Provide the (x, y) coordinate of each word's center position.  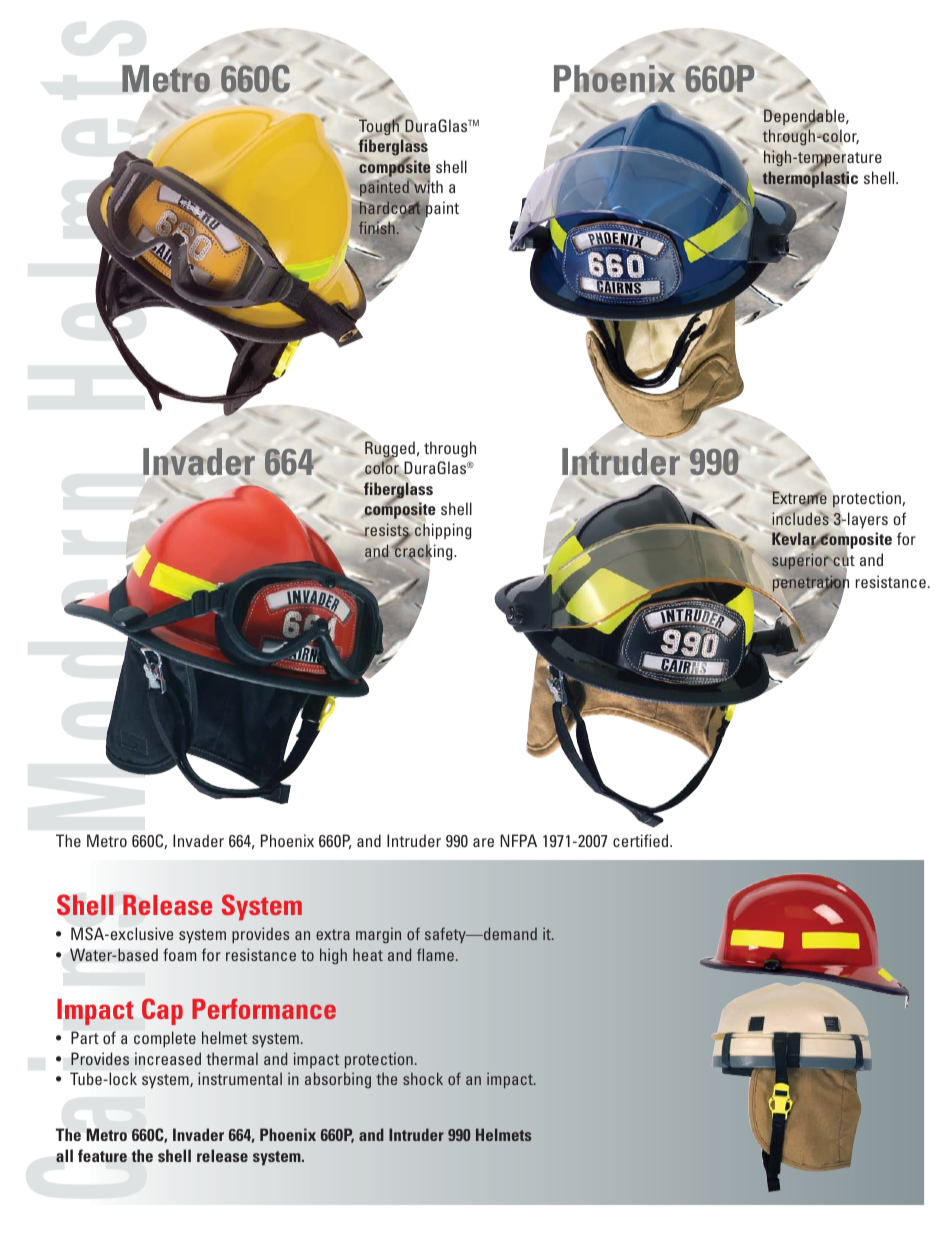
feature (102, 1156)
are (483, 842)
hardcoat (390, 208)
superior (801, 561)
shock (423, 1078)
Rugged (390, 450)
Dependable (805, 118)
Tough (380, 127)
